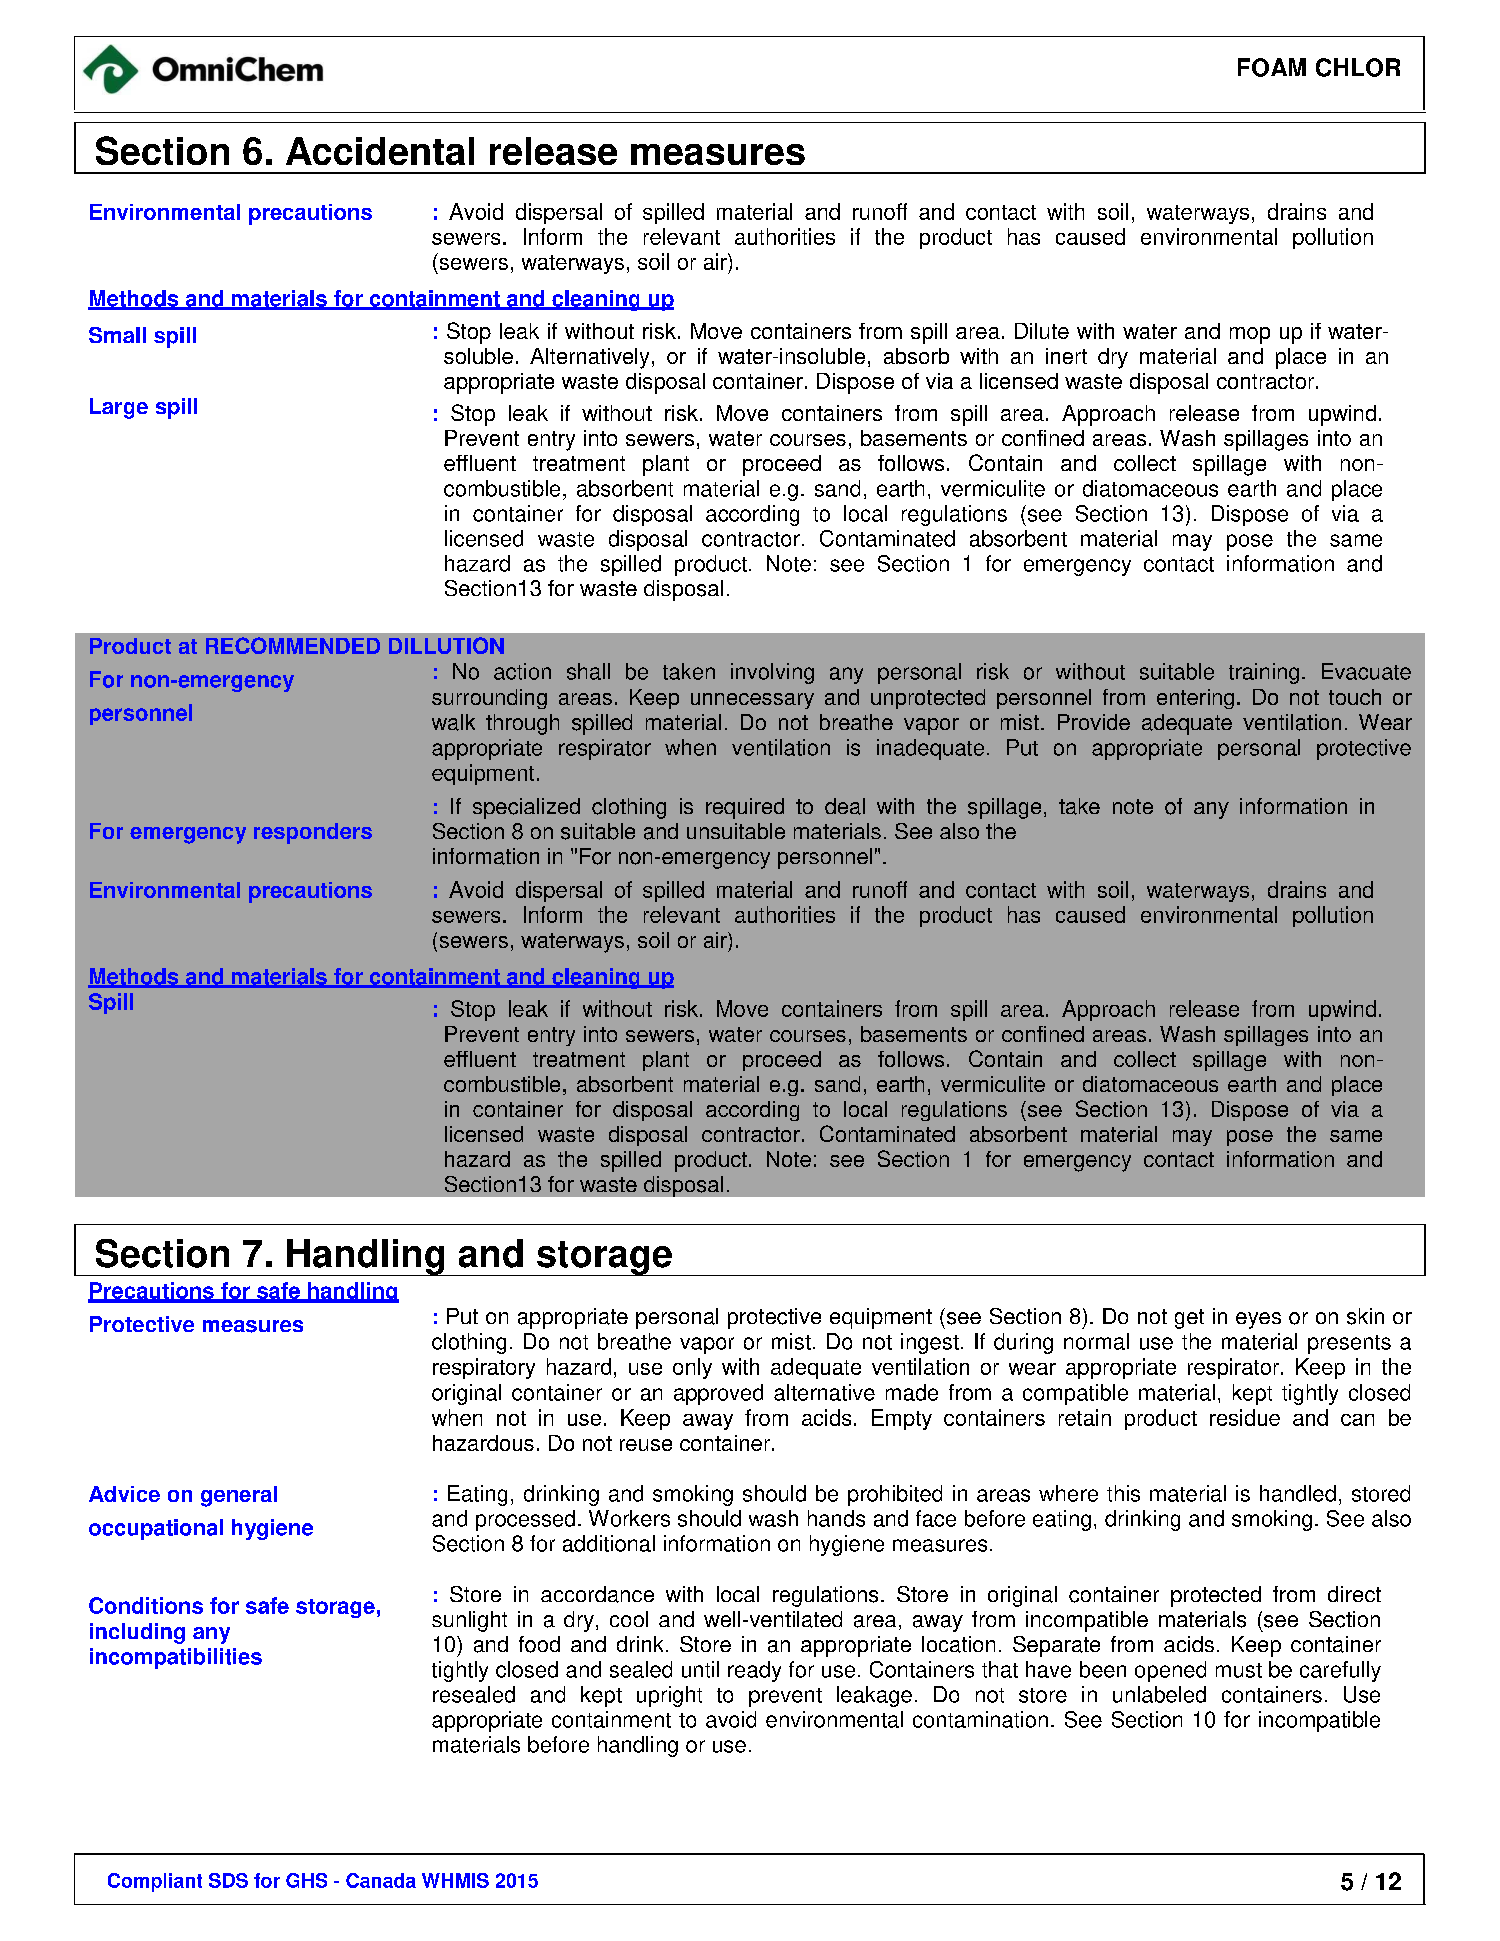  Describe the element at coordinates (1042, 331) in the screenshot. I see `Dilute` at that location.
